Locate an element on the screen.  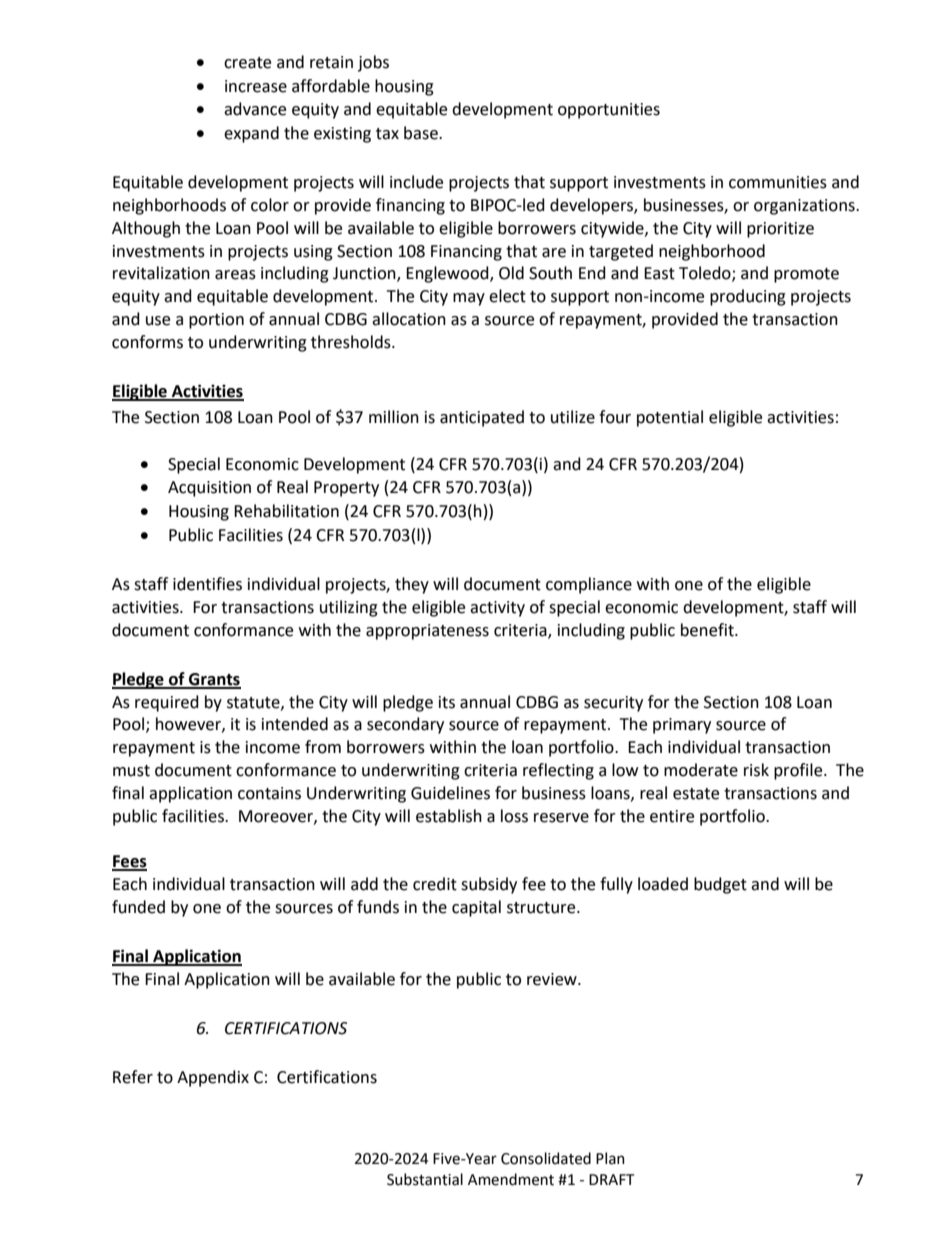
base is located at coordinates (422, 133).
